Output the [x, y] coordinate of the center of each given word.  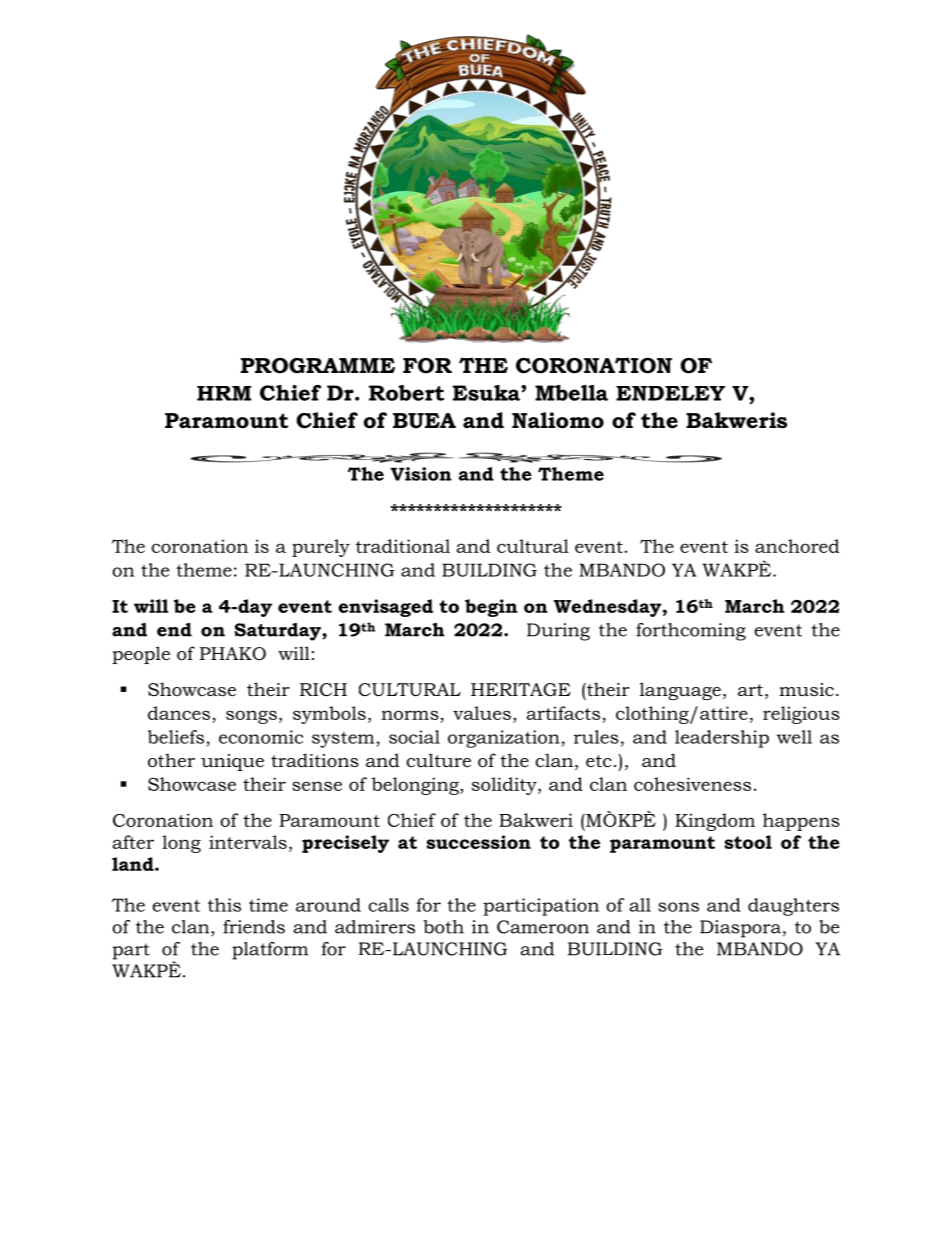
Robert [406, 393]
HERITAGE [521, 689]
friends [254, 927]
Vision [421, 474]
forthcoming [691, 632]
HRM [224, 393]
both [443, 927]
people [141, 655]
